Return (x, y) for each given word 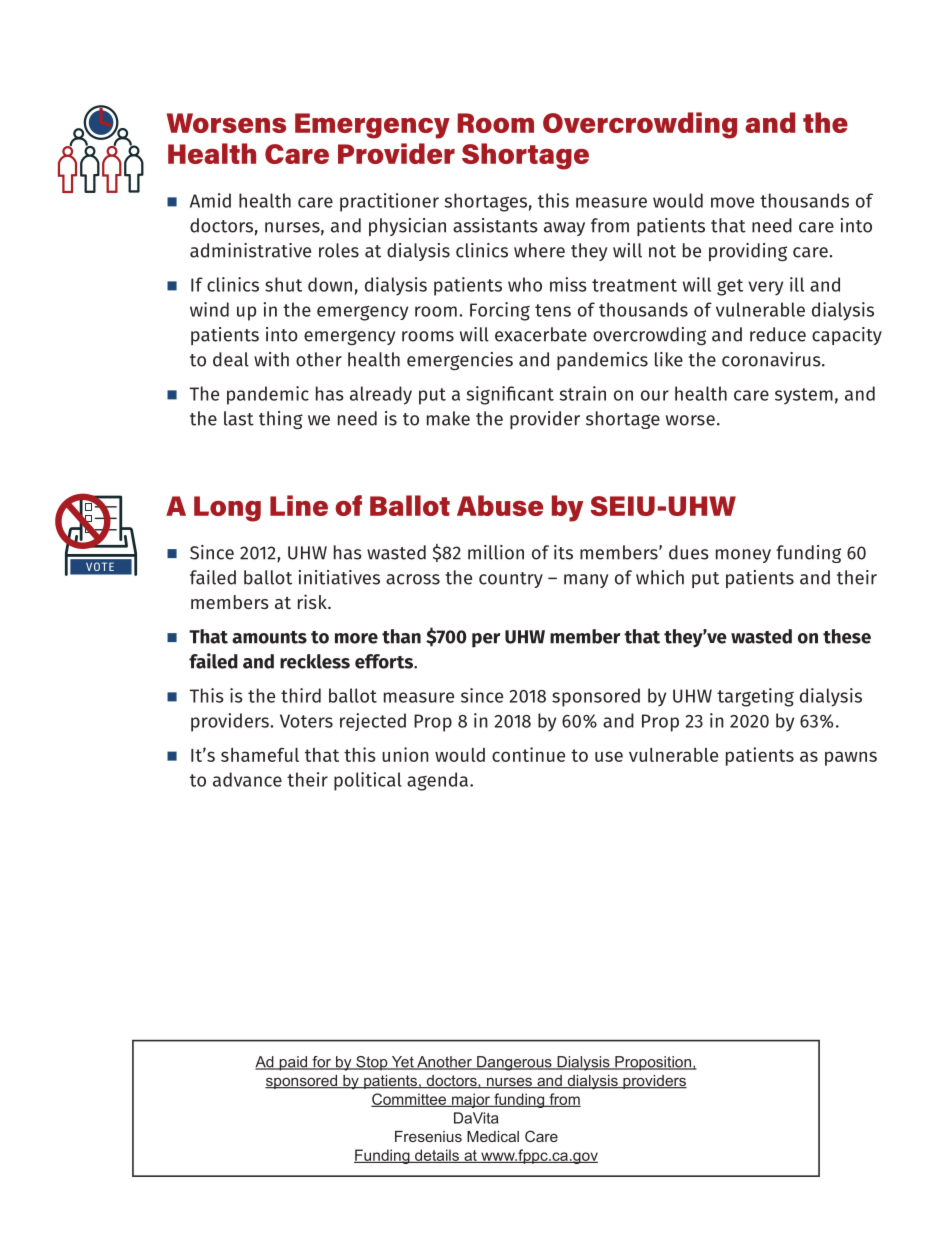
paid (293, 1063)
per (486, 640)
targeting (755, 697)
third (301, 695)
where (539, 250)
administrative (250, 250)
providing (748, 252)
